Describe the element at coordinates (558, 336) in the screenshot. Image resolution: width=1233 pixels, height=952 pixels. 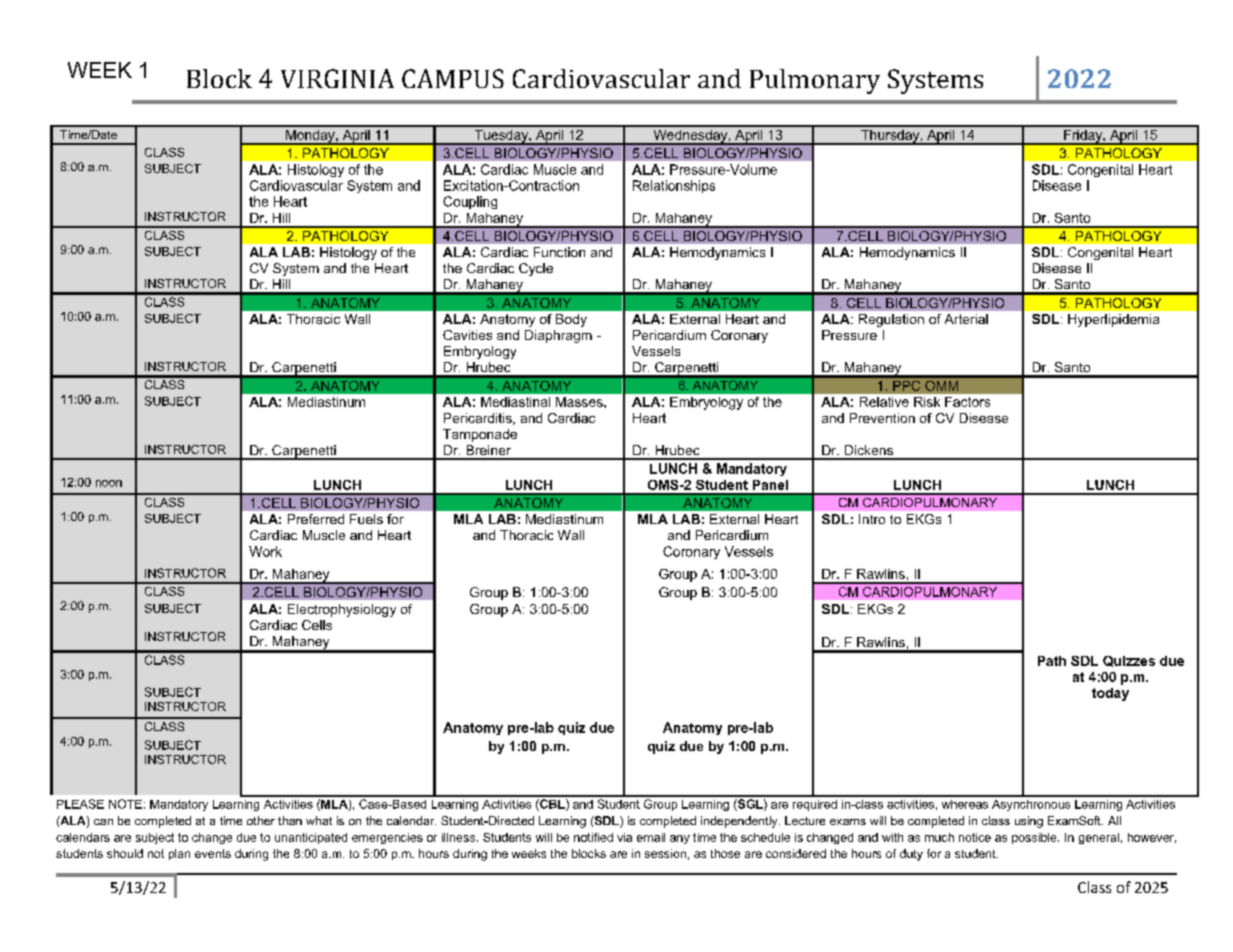
I see `Diaphragm` at that location.
